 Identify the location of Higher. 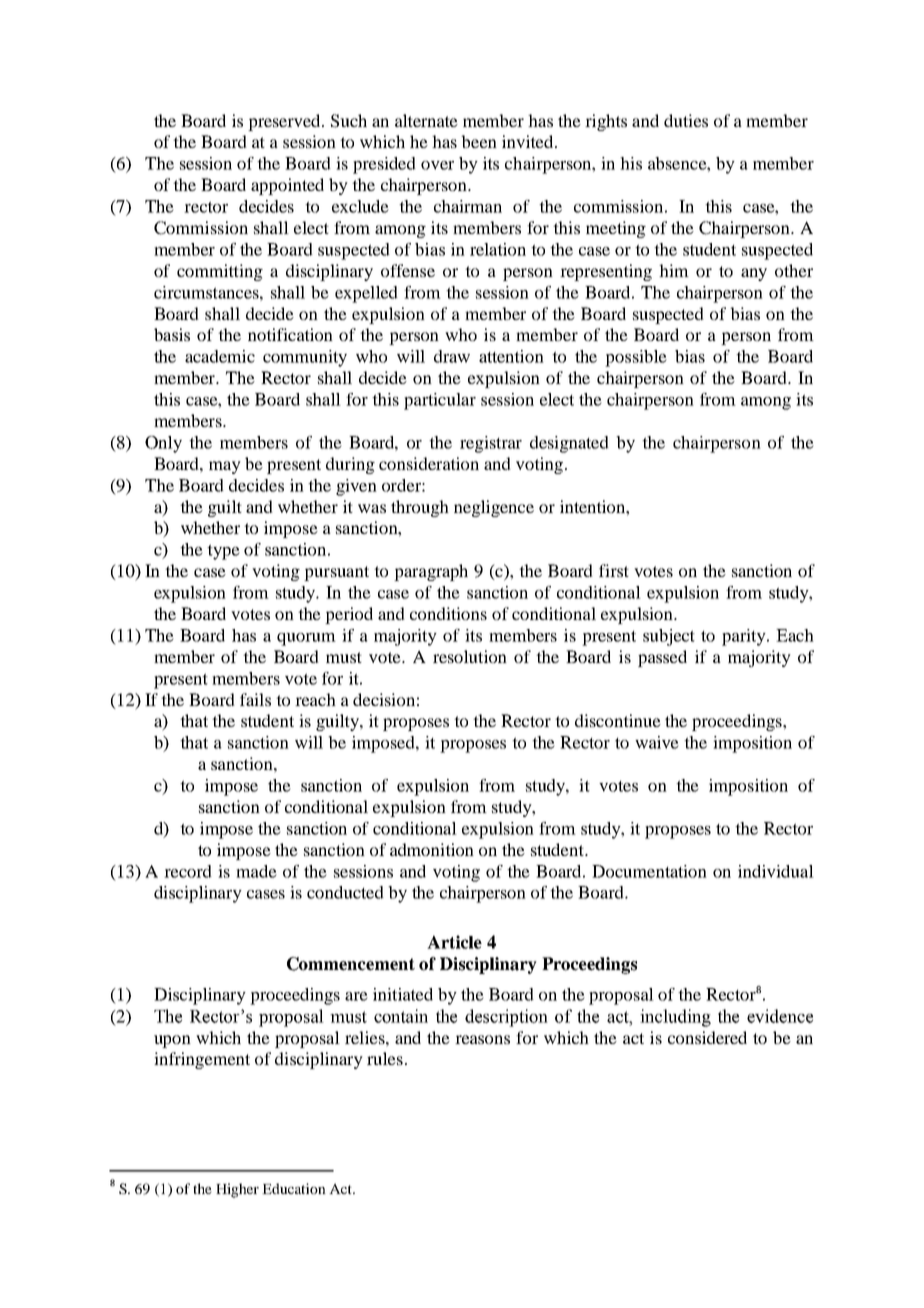
(237, 1190).
